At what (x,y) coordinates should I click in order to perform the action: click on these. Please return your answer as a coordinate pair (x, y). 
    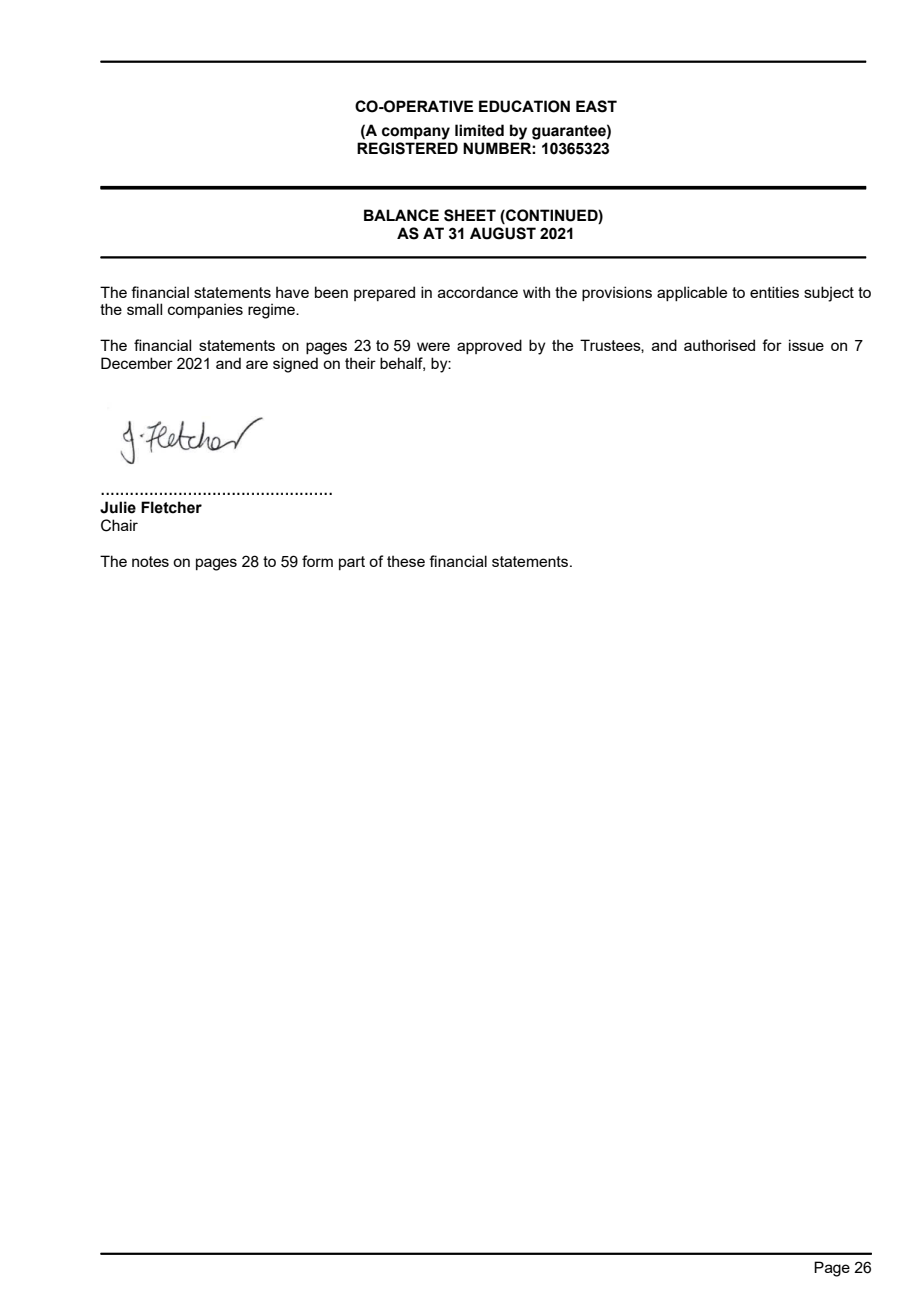
    Looking at the image, I should click on (406, 561).
